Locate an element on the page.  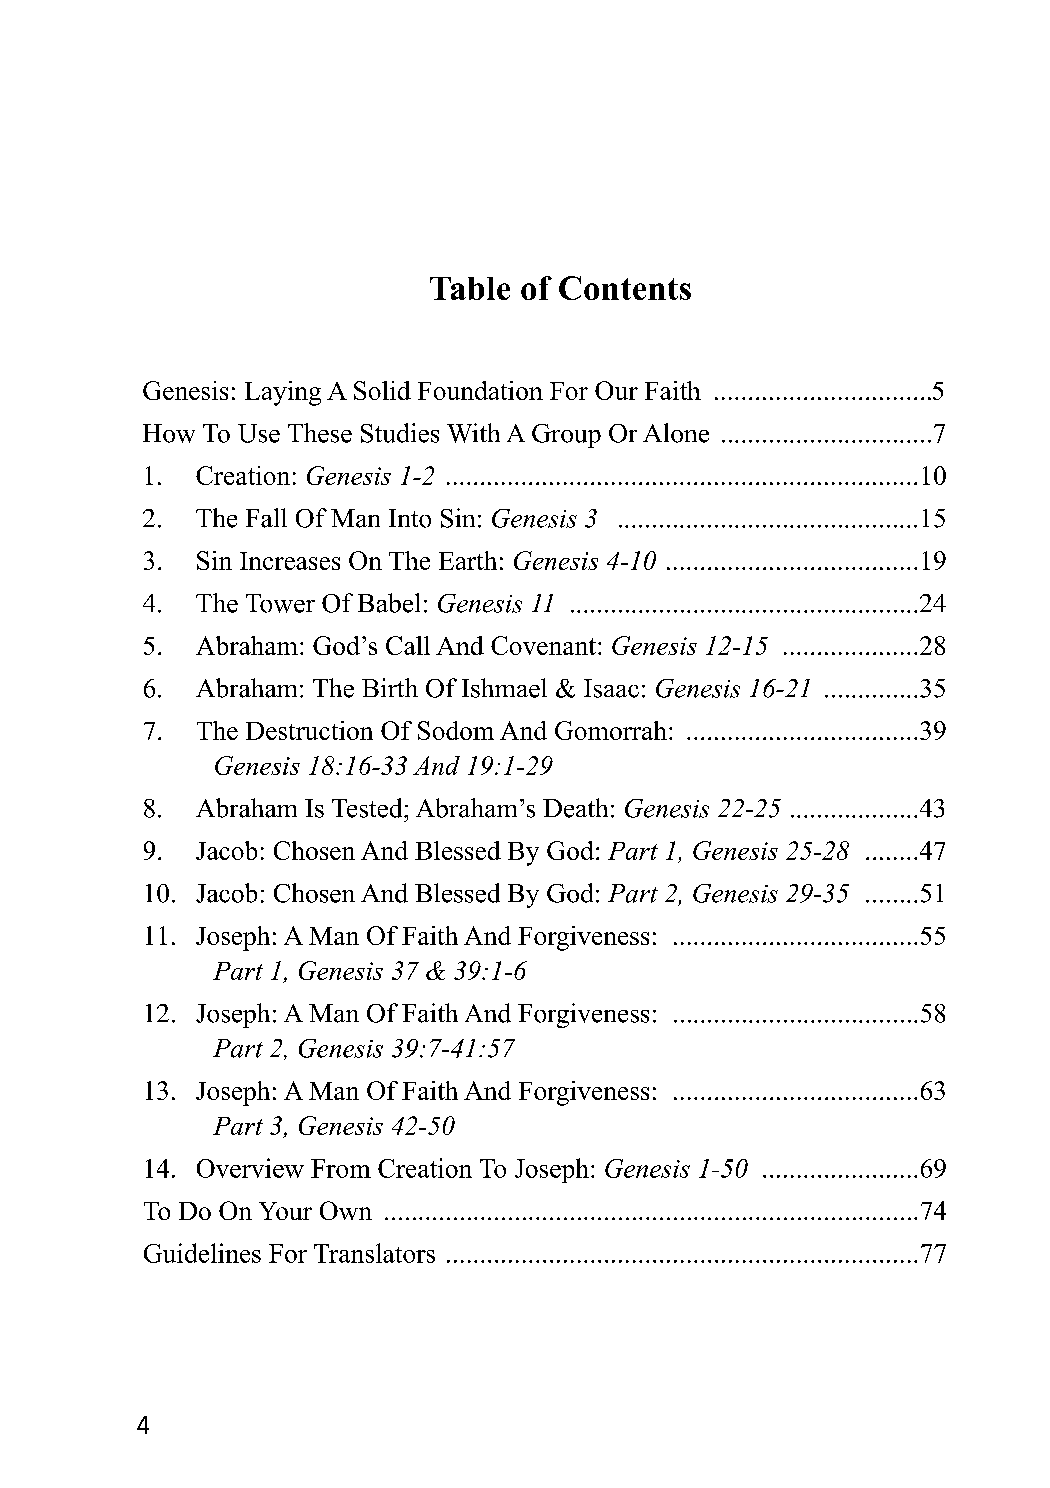
Sodom is located at coordinates (456, 730).
